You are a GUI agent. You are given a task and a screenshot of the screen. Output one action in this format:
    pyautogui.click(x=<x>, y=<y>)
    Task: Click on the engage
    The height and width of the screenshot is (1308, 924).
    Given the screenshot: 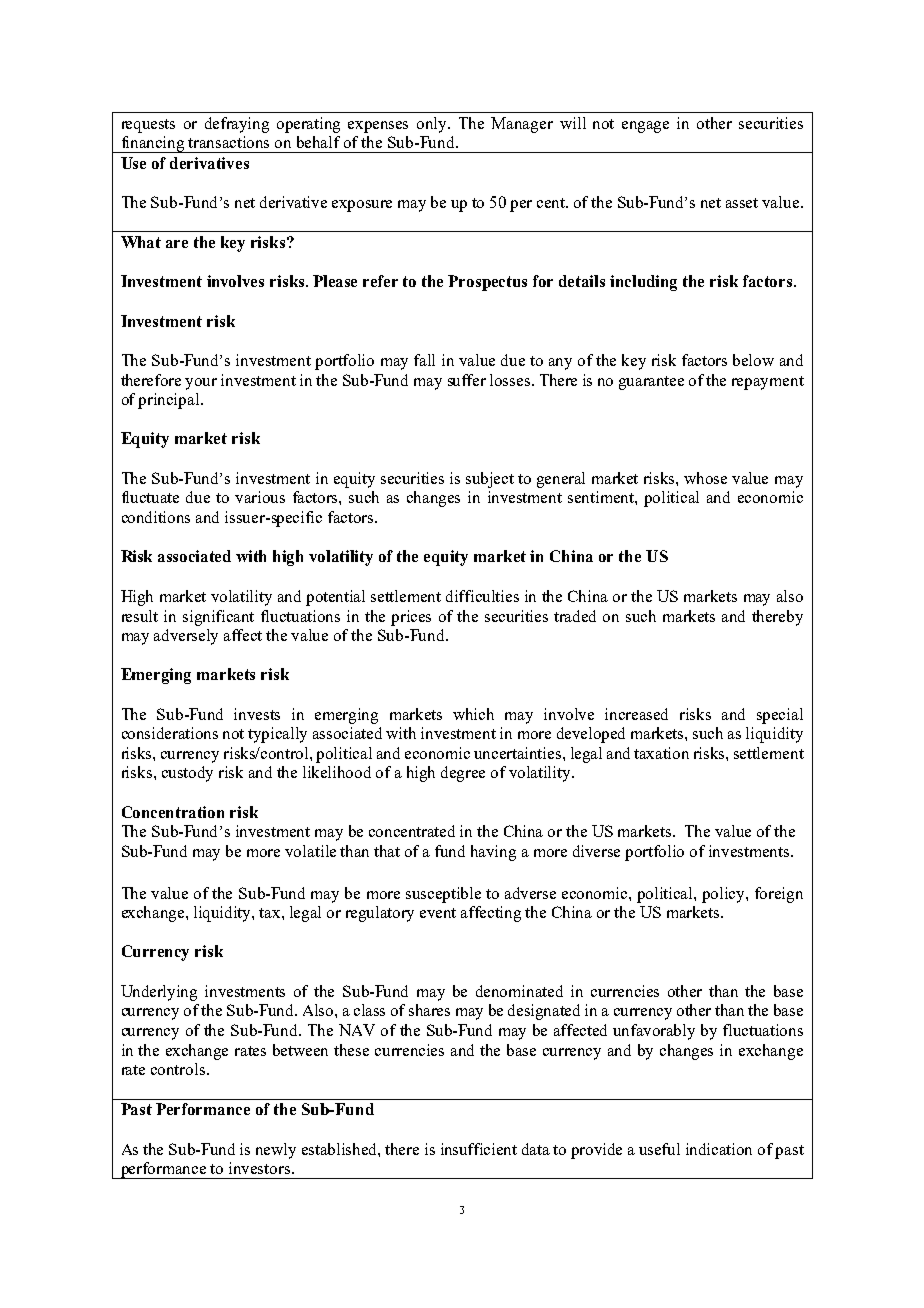 What is the action you would take?
    pyautogui.click(x=645, y=127)
